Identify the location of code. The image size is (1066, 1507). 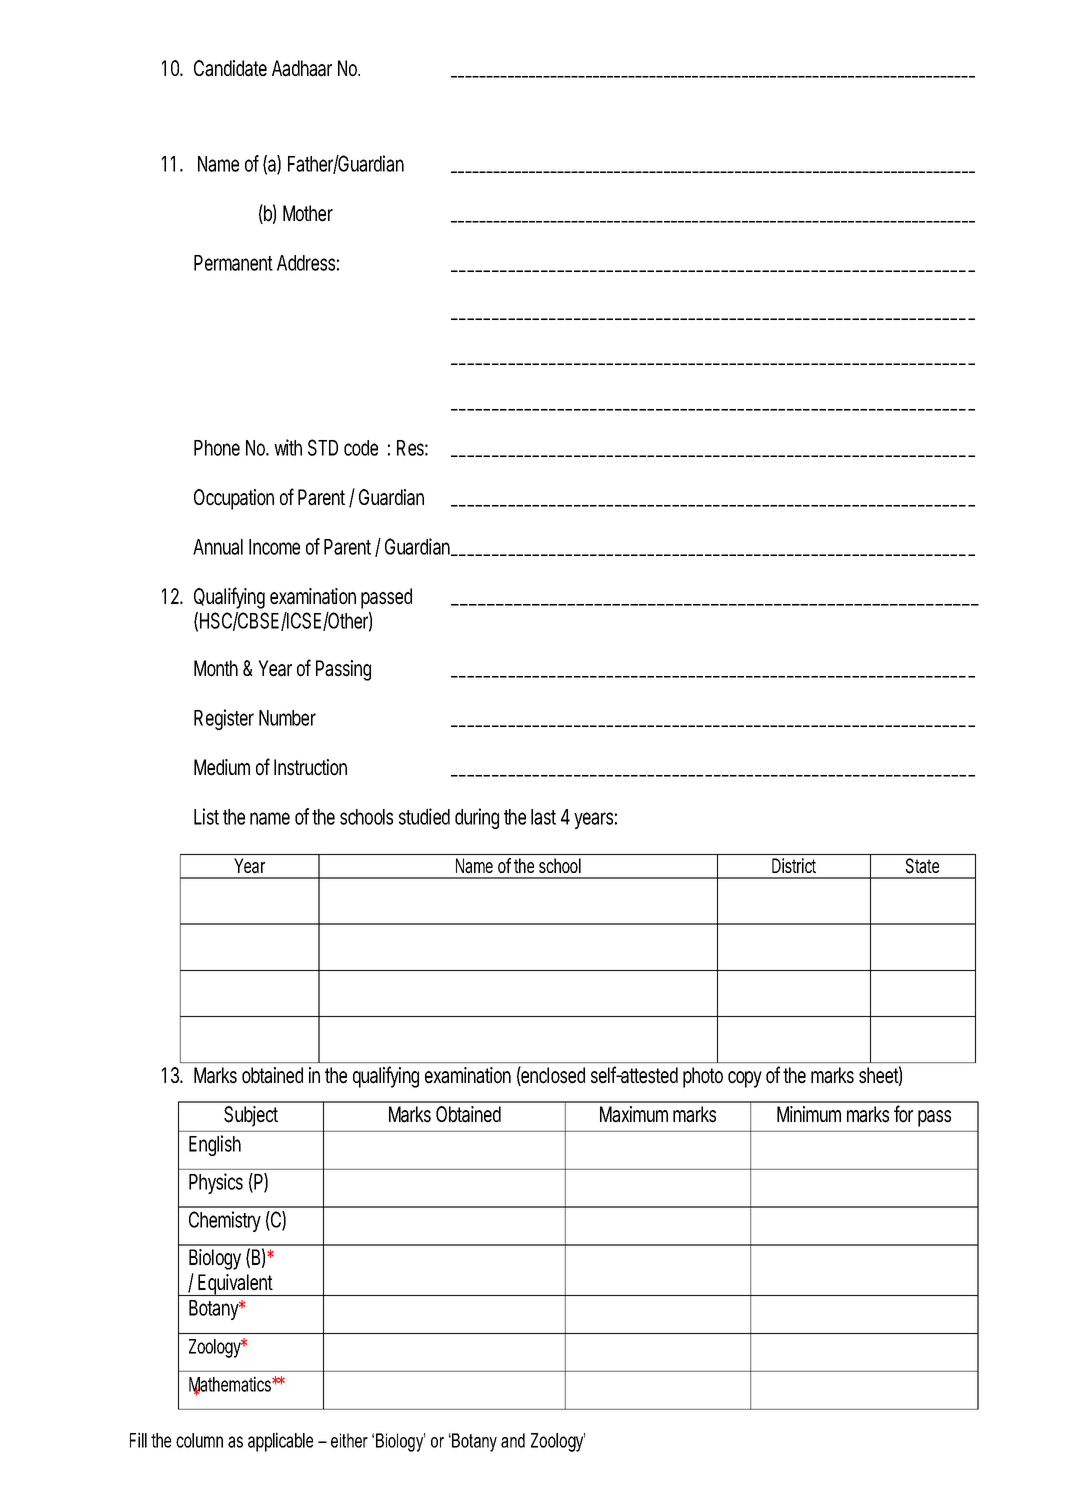
(361, 448).
